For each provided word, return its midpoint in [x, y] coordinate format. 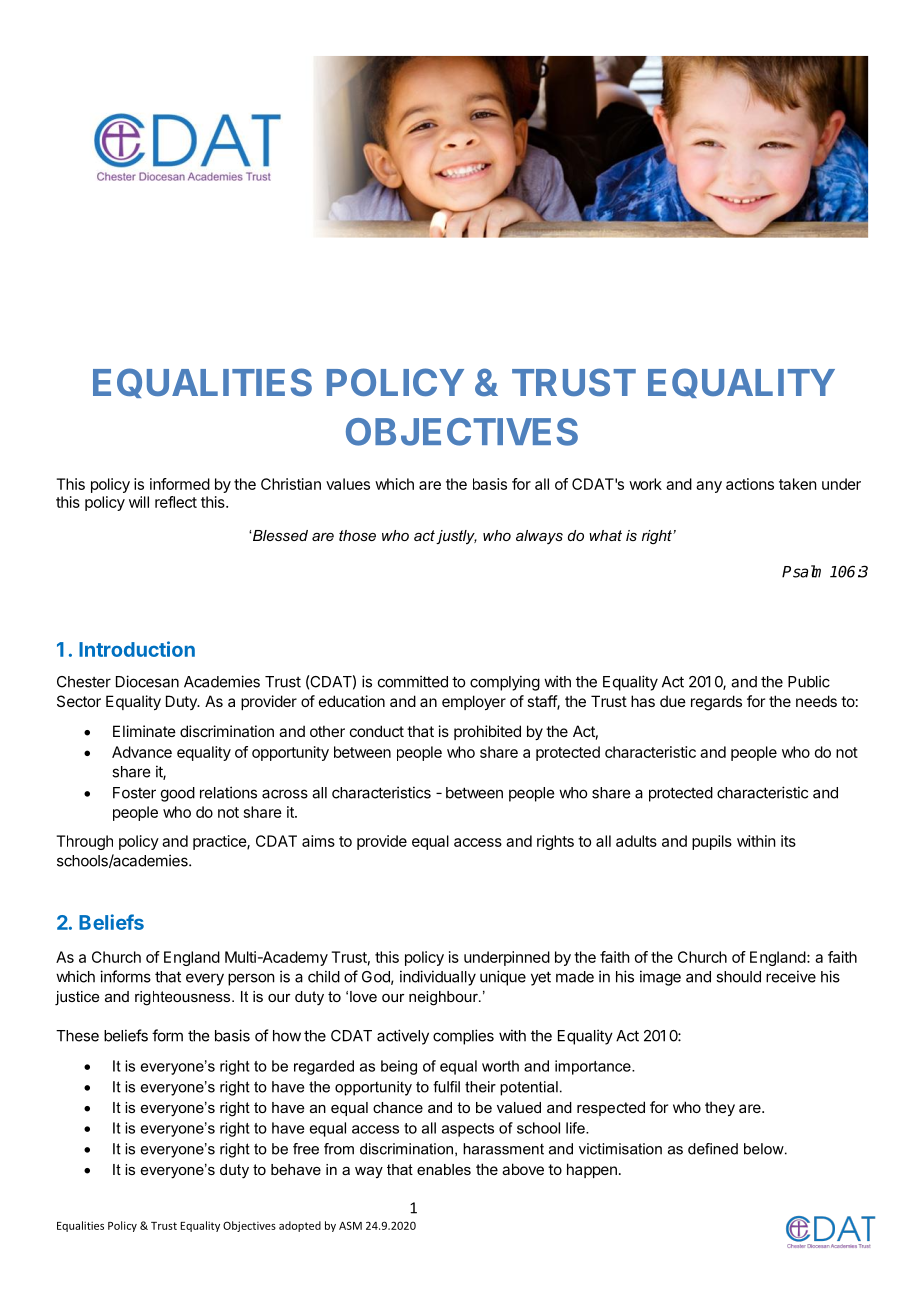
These [77, 1036]
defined [713, 1149]
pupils [712, 842]
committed [413, 681]
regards [716, 703]
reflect [176, 502]
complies [463, 1037]
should [738, 977]
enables [444, 1169]
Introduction [137, 649]
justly [456, 537]
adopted [300, 1226]
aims [318, 841]
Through [84, 842]
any [709, 487]
